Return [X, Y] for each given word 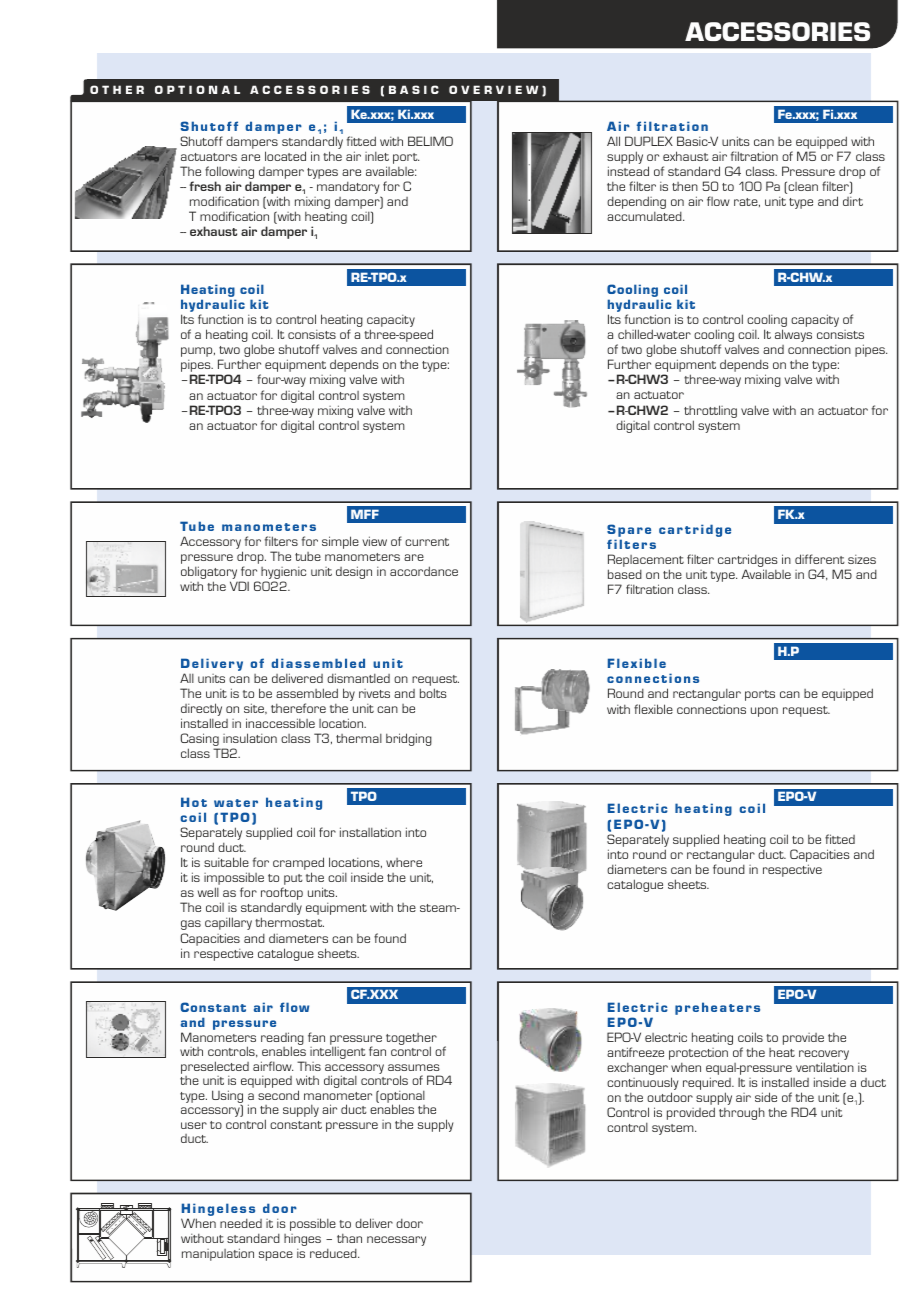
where [404, 862]
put [292, 881]
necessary [396, 1241]
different [820, 559]
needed [241, 1223]
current [427, 542]
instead [628, 171]
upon [764, 712]
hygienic [283, 574]
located [285, 156]
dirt [853, 201]
